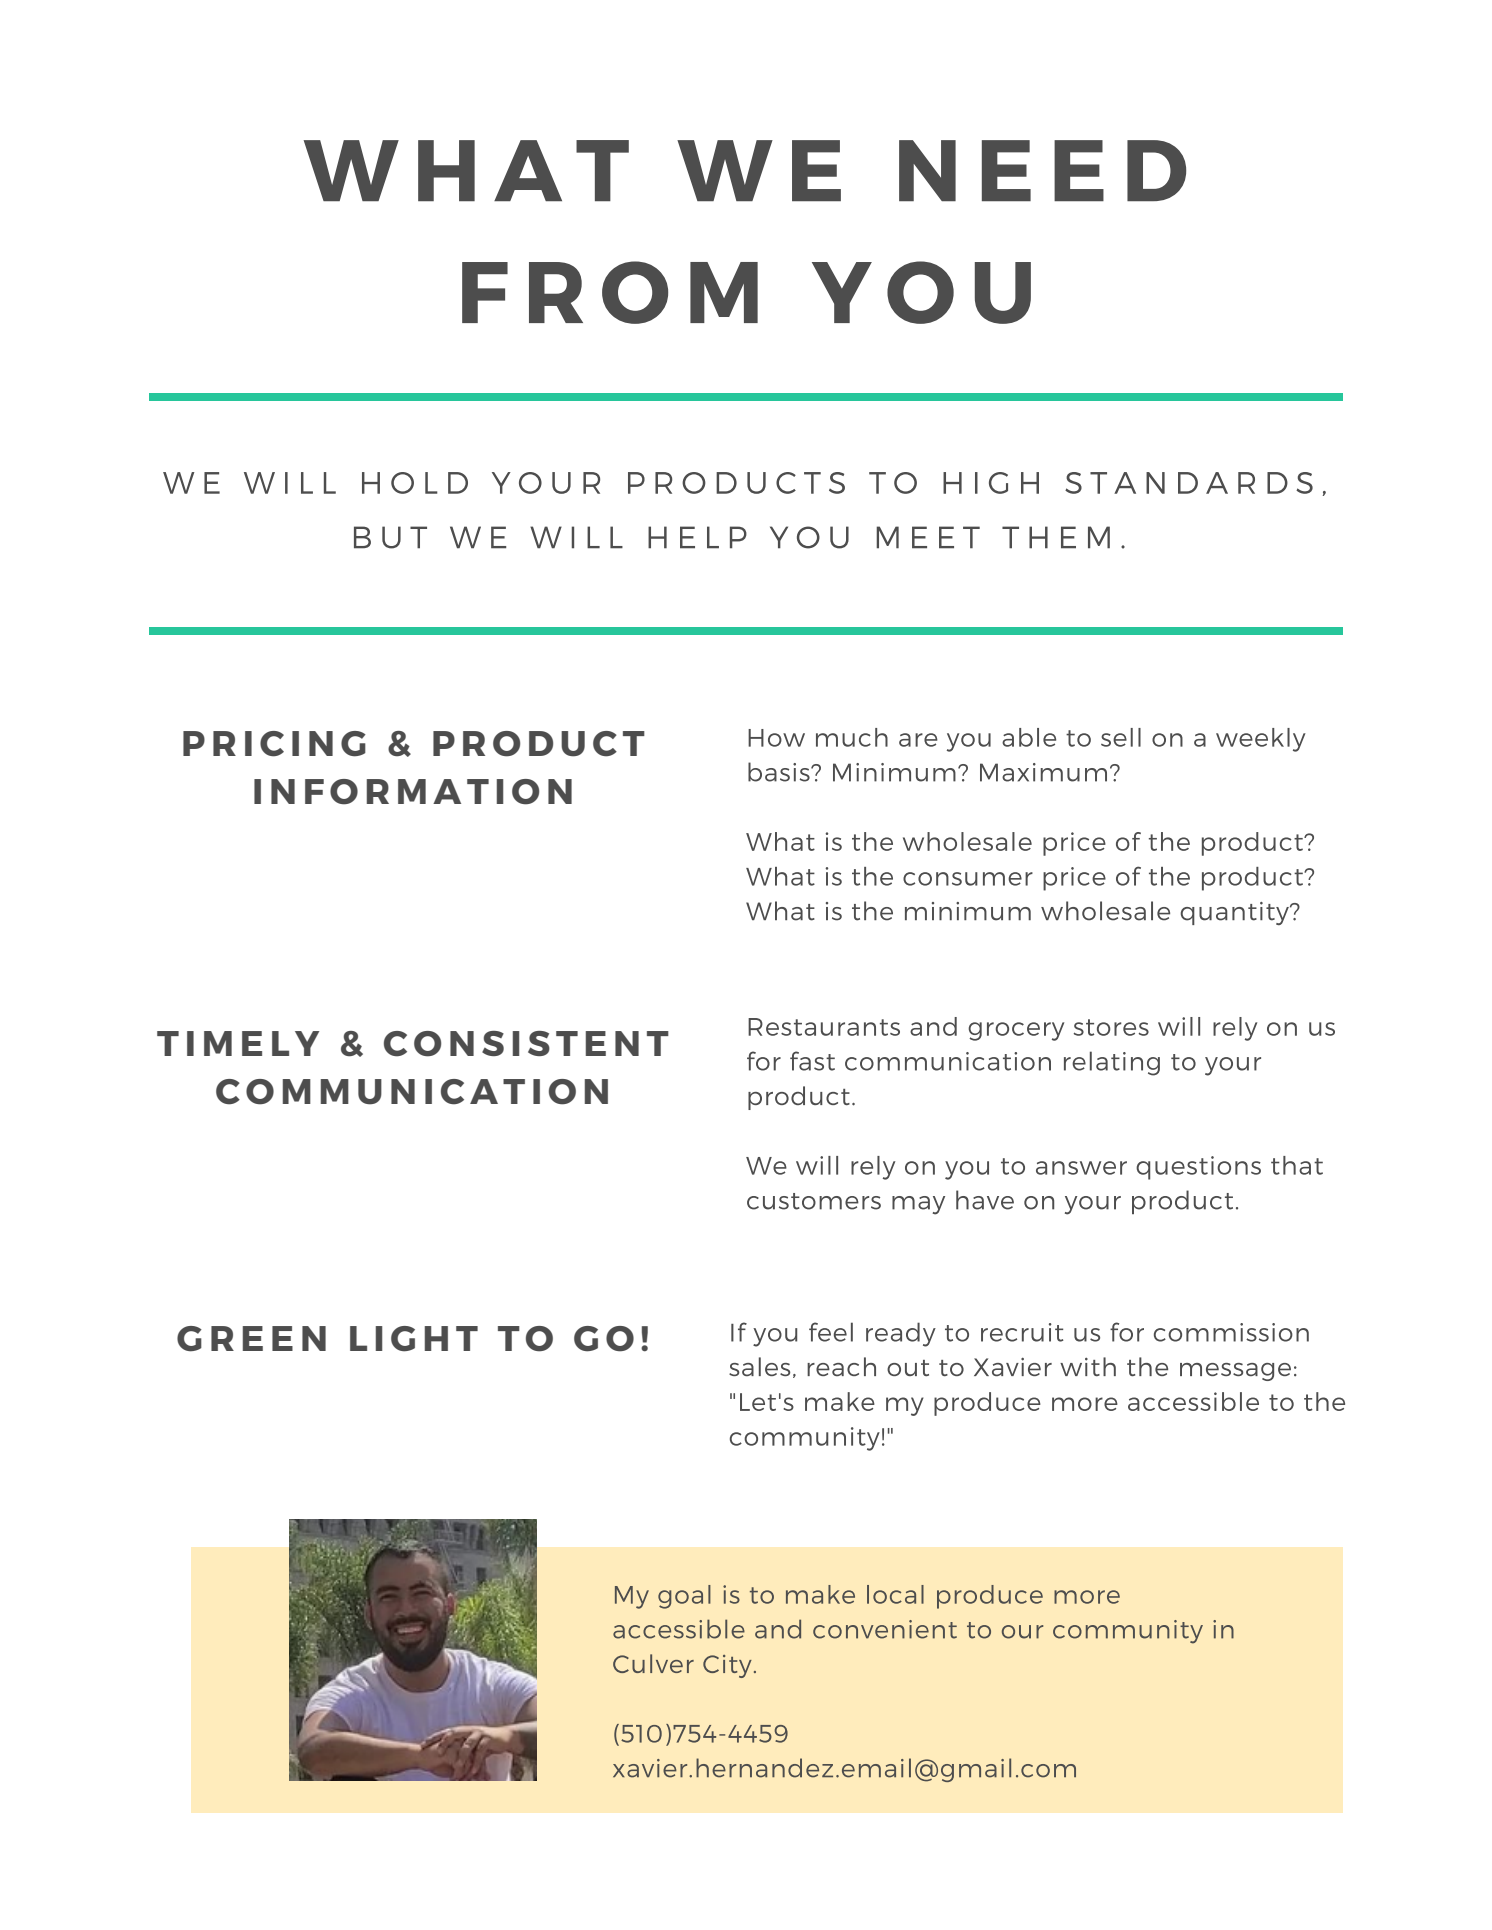  Describe the element at coordinates (895, 1594) in the screenshot. I see `local` at that location.
